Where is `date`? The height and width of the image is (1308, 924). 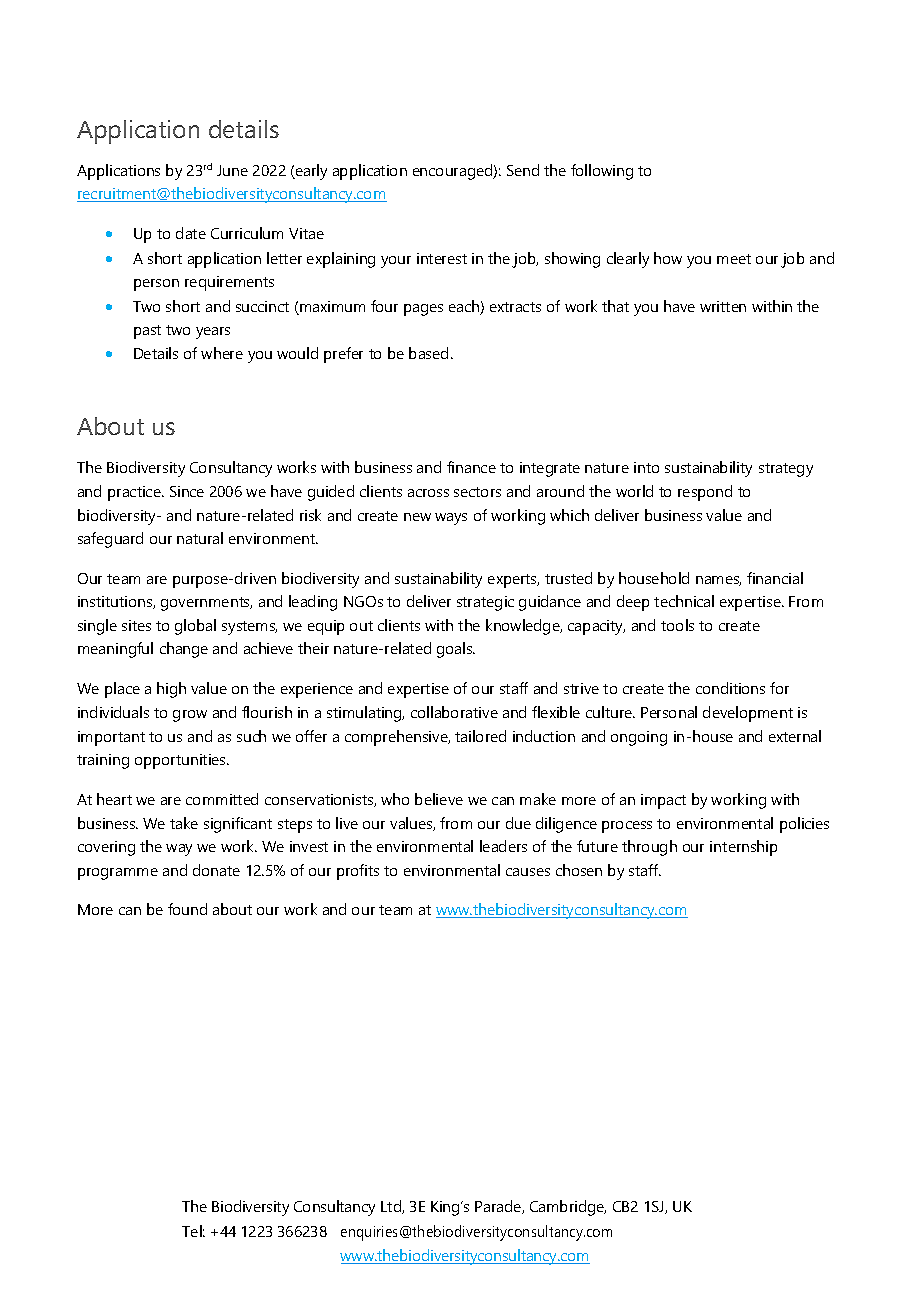 date is located at coordinates (191, 233).
